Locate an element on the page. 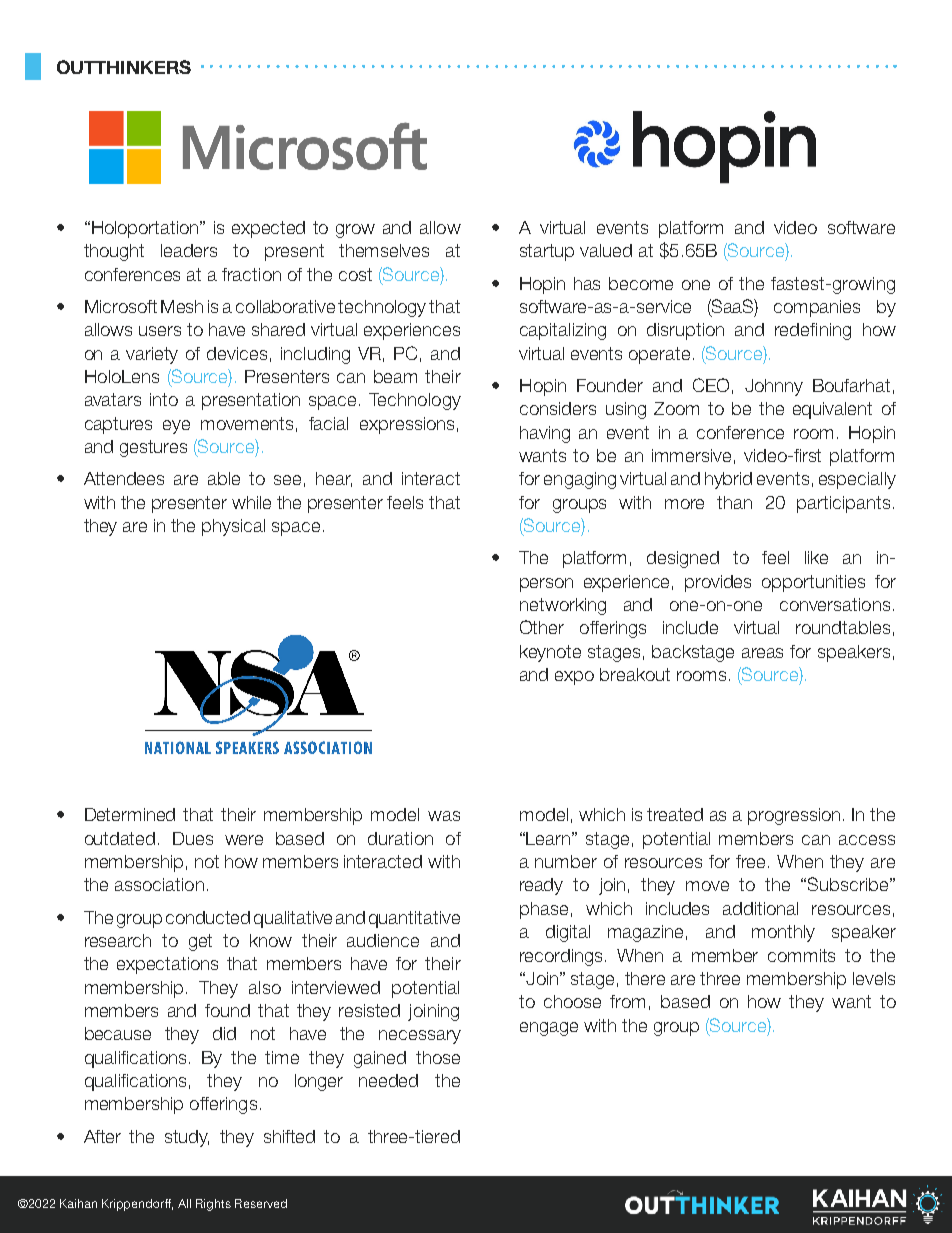 This image has width=952, height=1233. free is located at coordinates (752, 861).
